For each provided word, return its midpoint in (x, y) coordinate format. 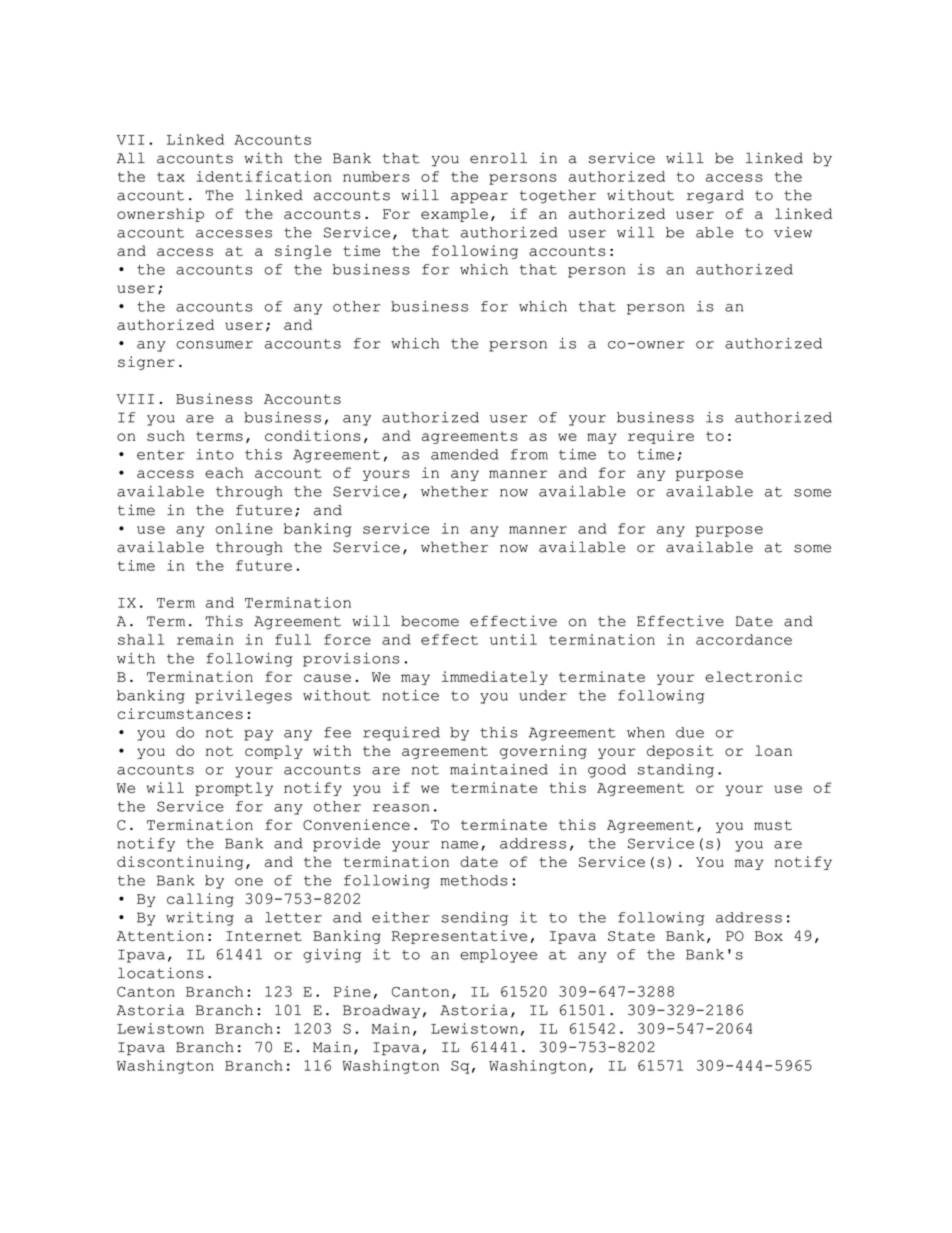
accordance (744, 639)
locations (161, 973)
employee (498, 956)
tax (171, 177)
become (430, 621)
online (244, 528)
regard (715, 197)
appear (479, 198)
